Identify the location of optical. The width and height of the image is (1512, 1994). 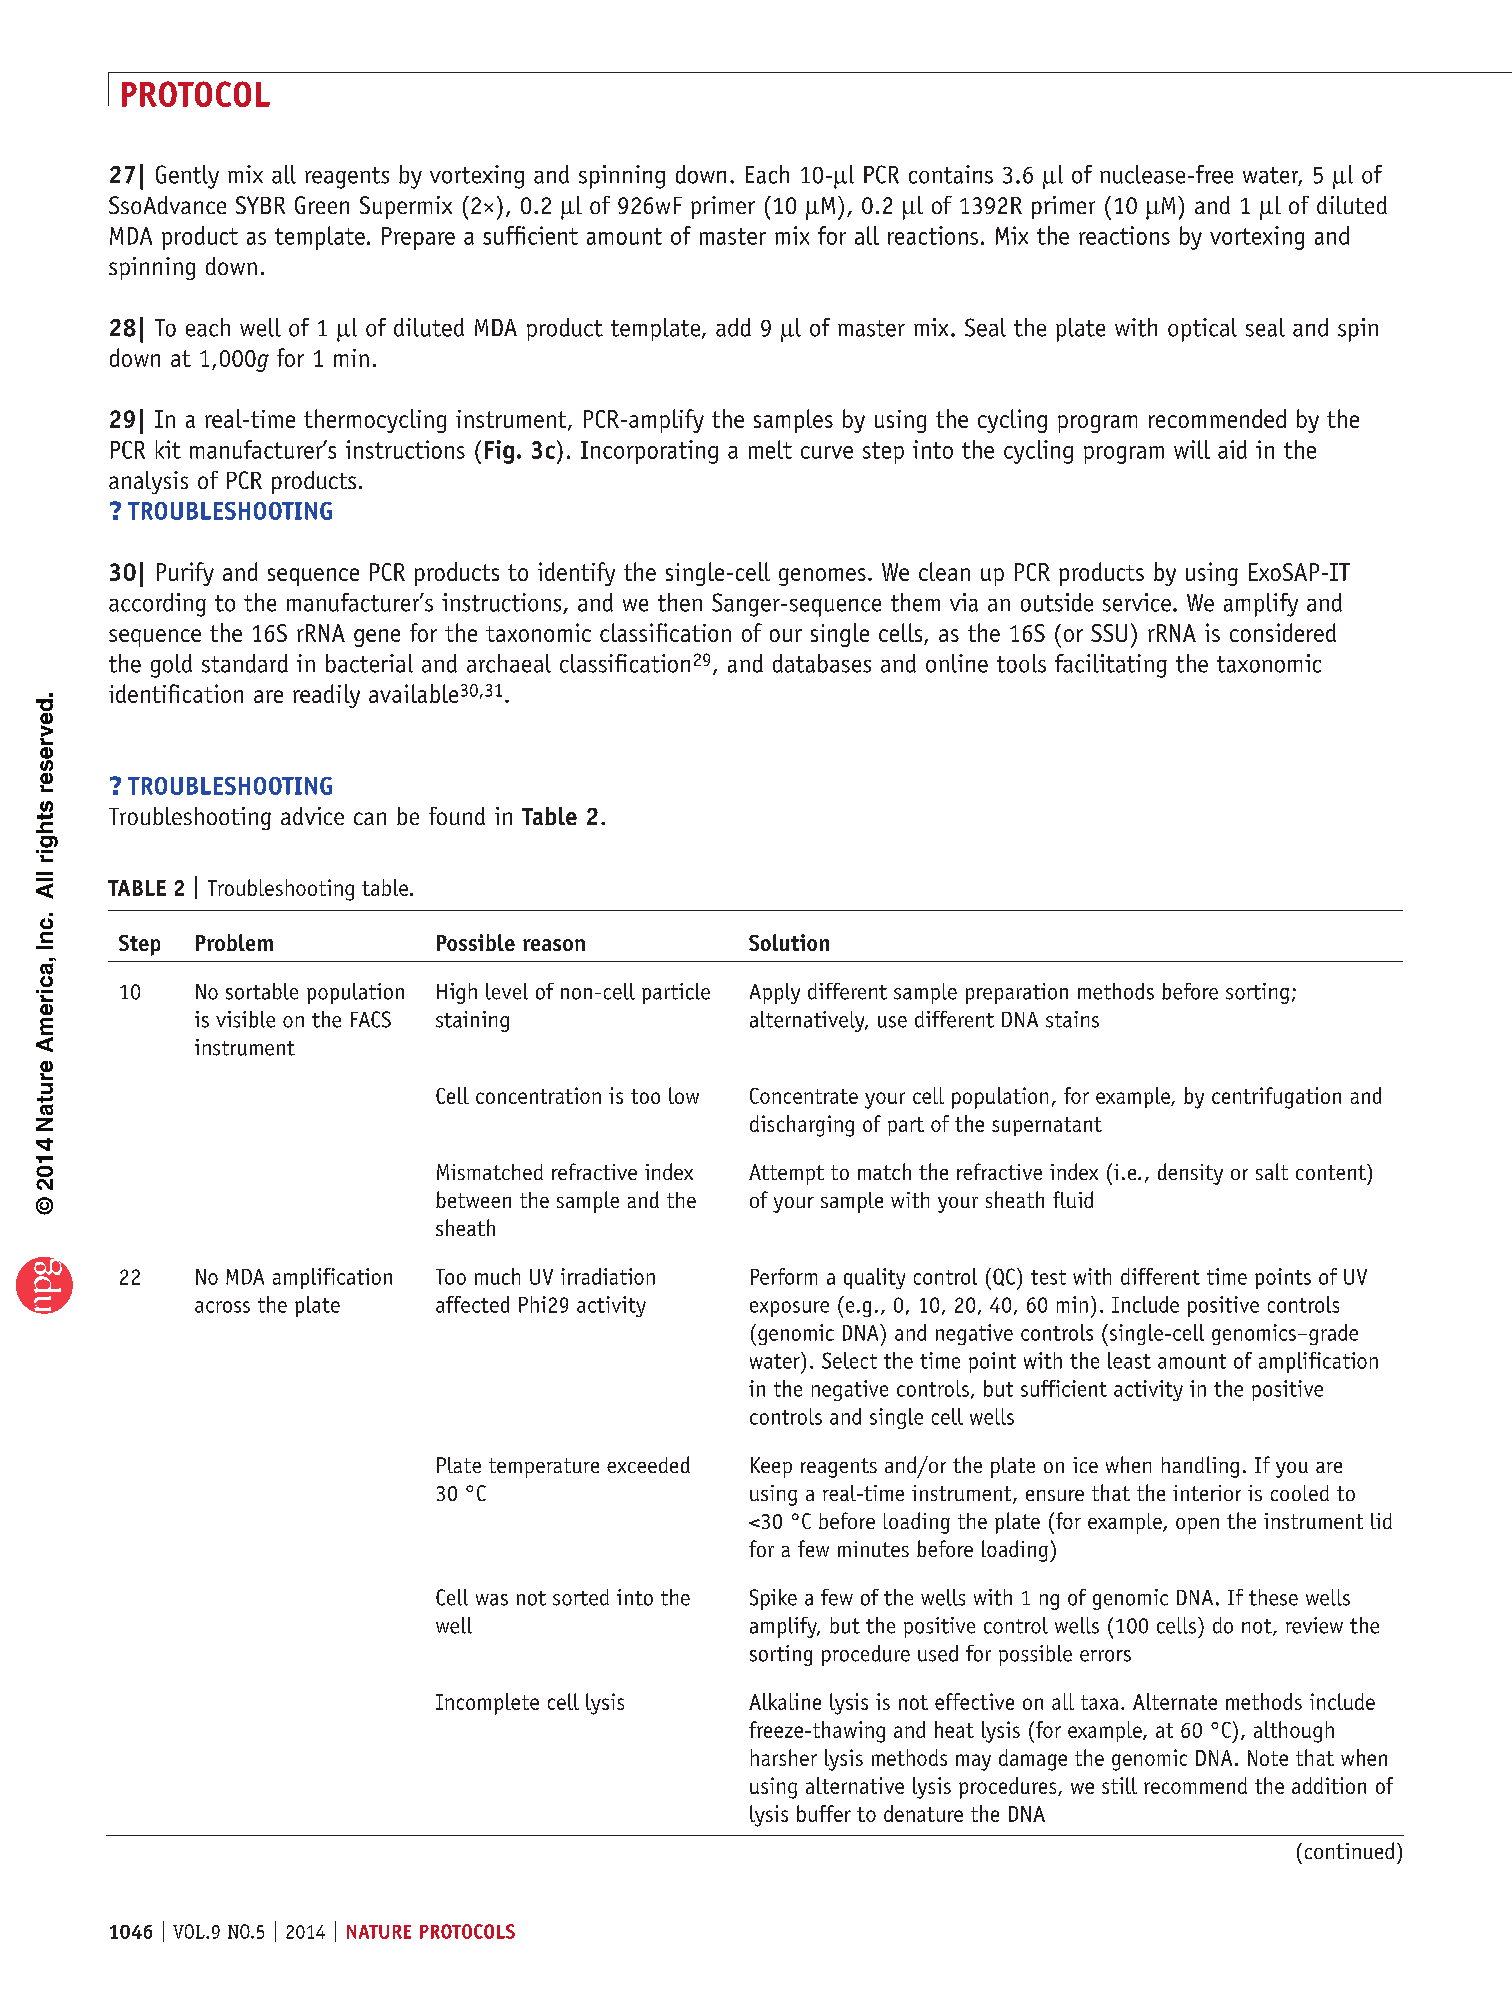
(1202, 330).
